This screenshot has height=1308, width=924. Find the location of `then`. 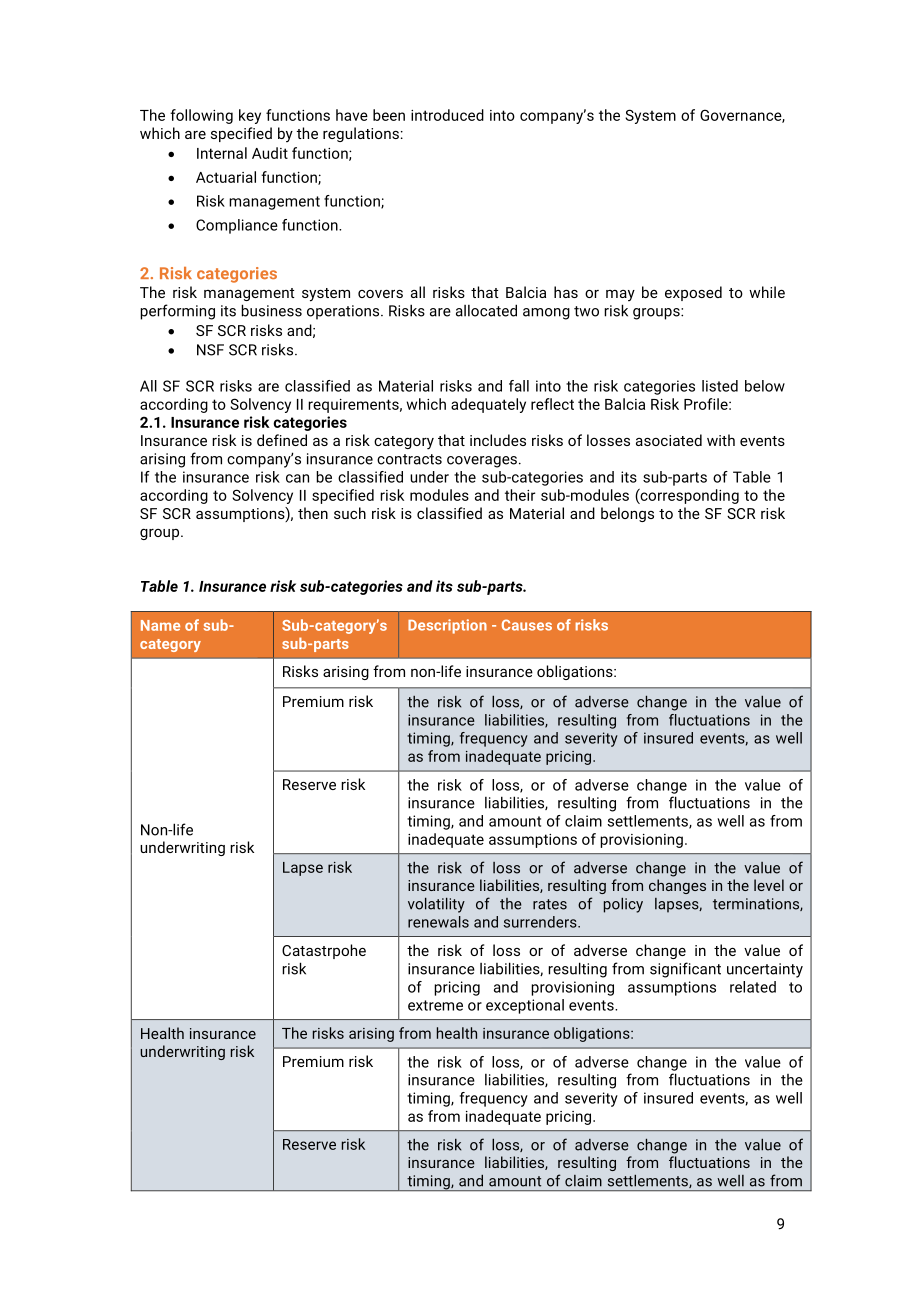

then is located at coordinates (313, 513).
